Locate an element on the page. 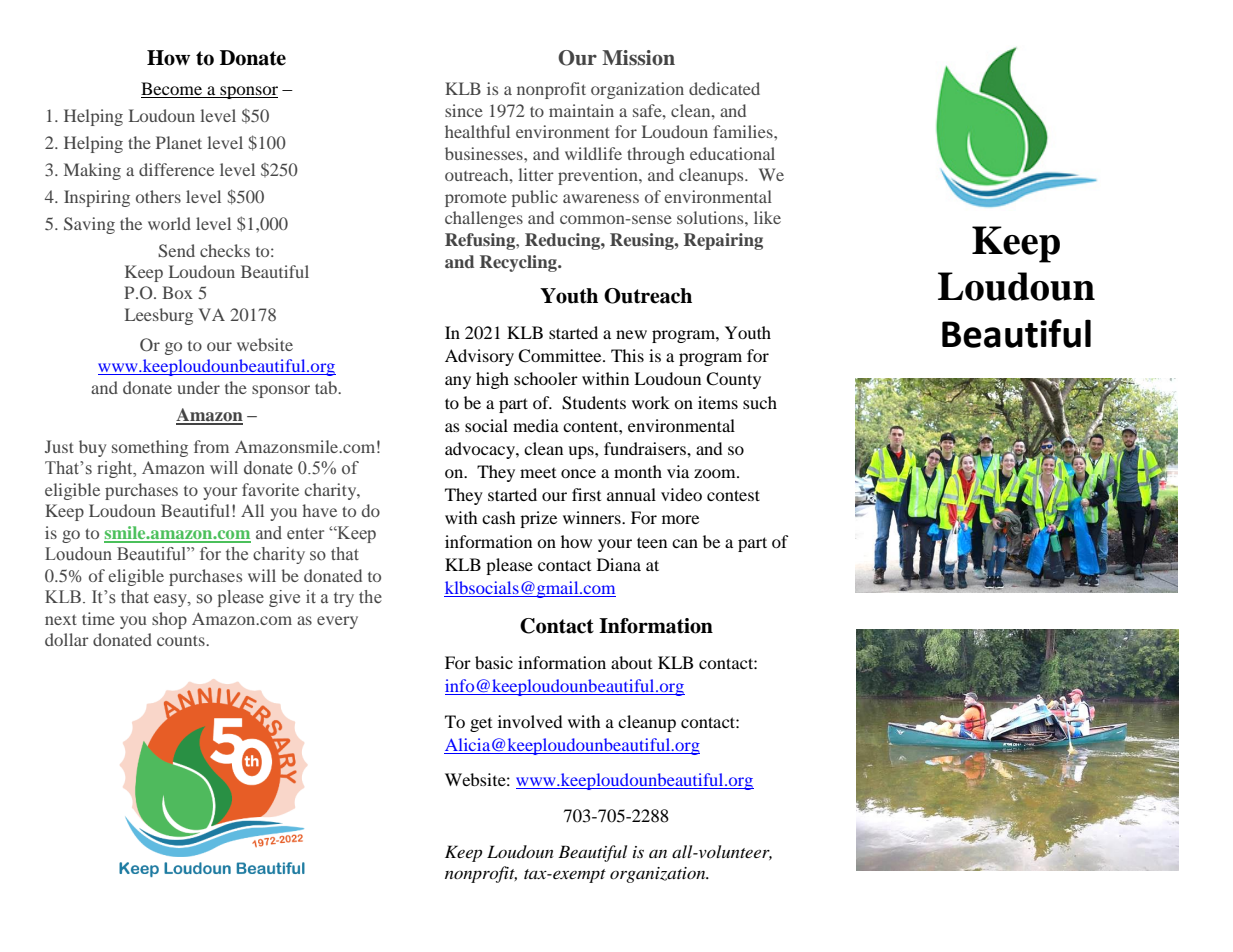  Become is located at coordinates (173, 90).
